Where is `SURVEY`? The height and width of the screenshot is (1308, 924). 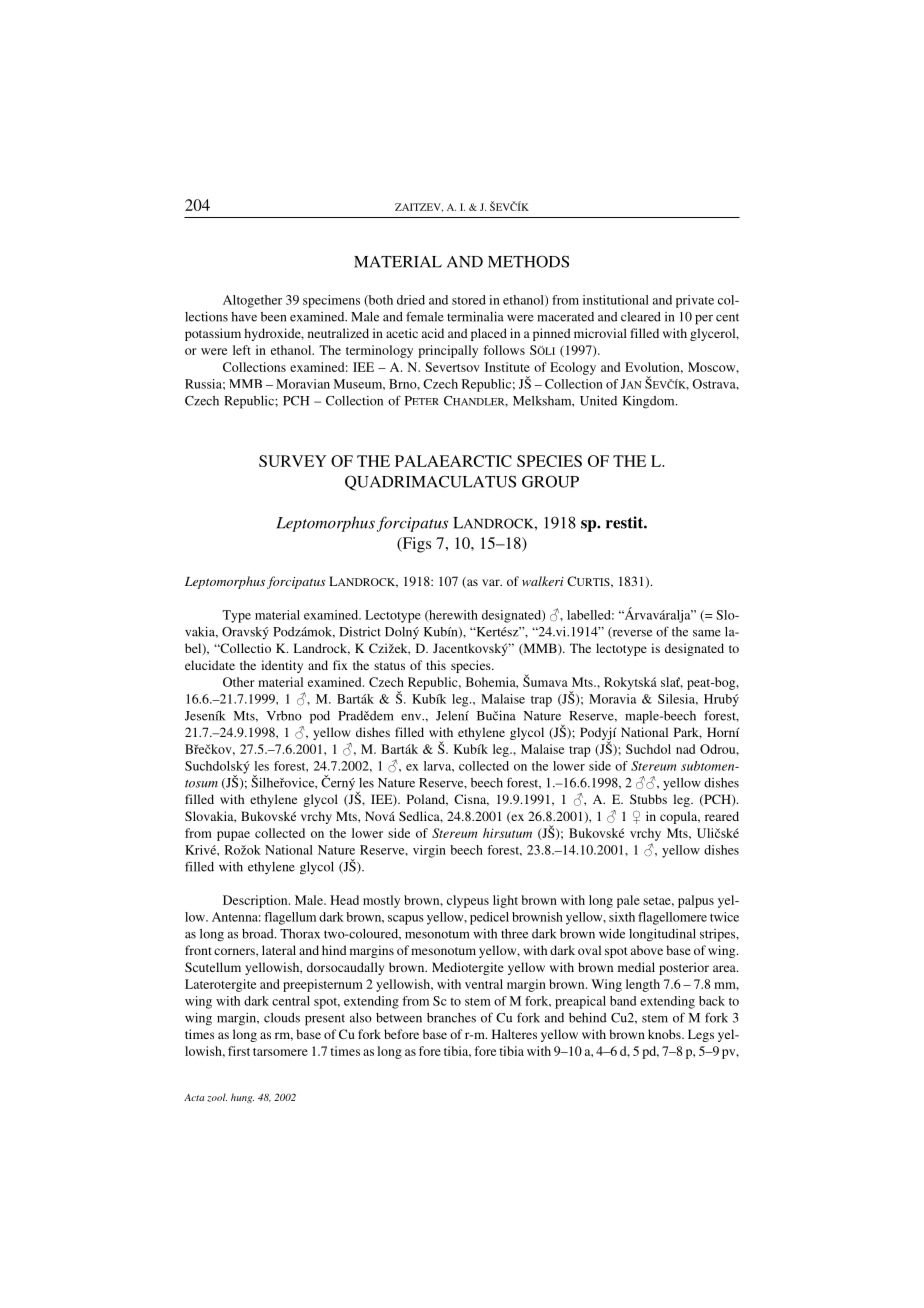 SURVEY is located at coordinates (293, 461).
